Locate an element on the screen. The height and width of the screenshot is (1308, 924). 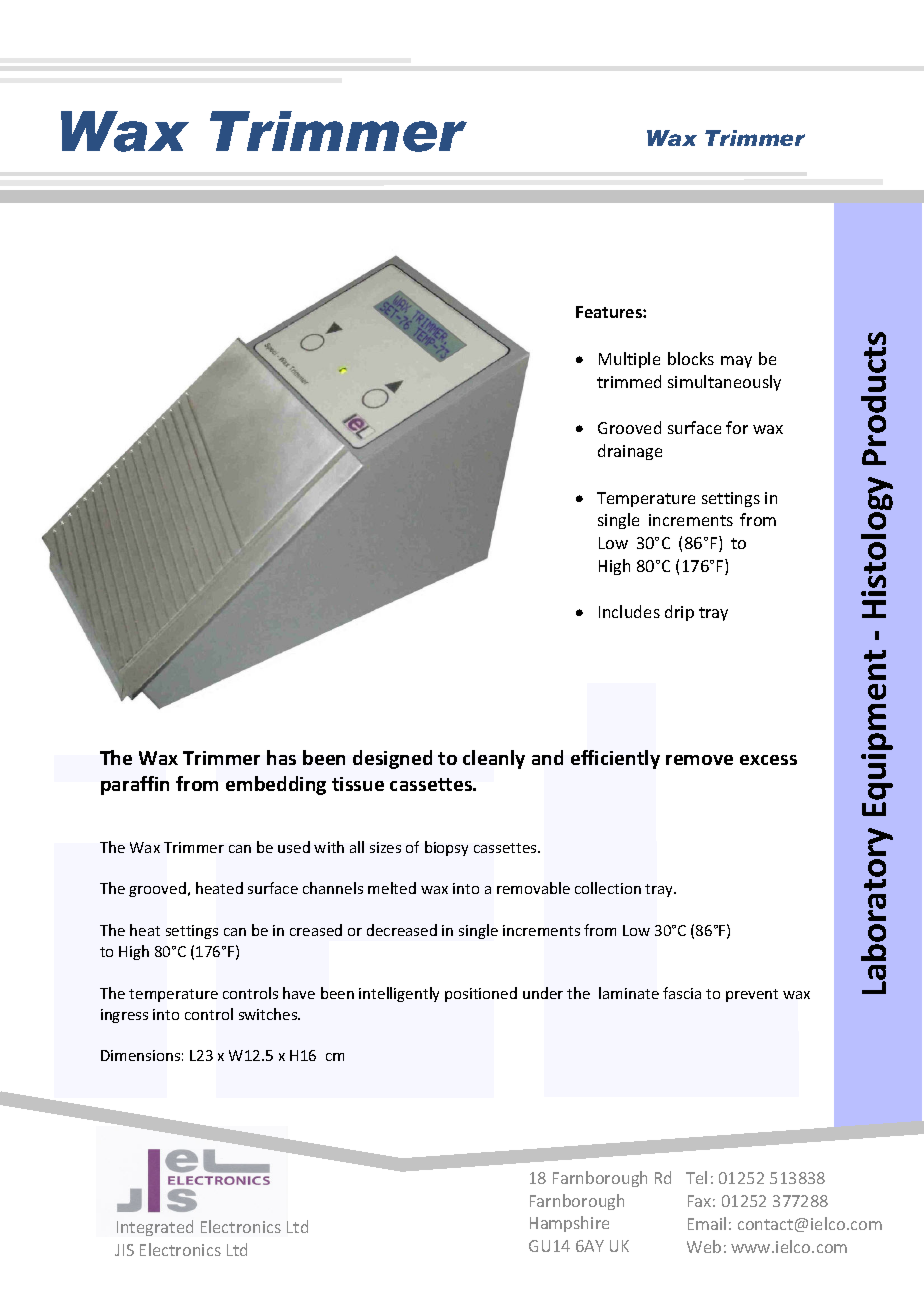
remove is located at coordinates (699, 760).
